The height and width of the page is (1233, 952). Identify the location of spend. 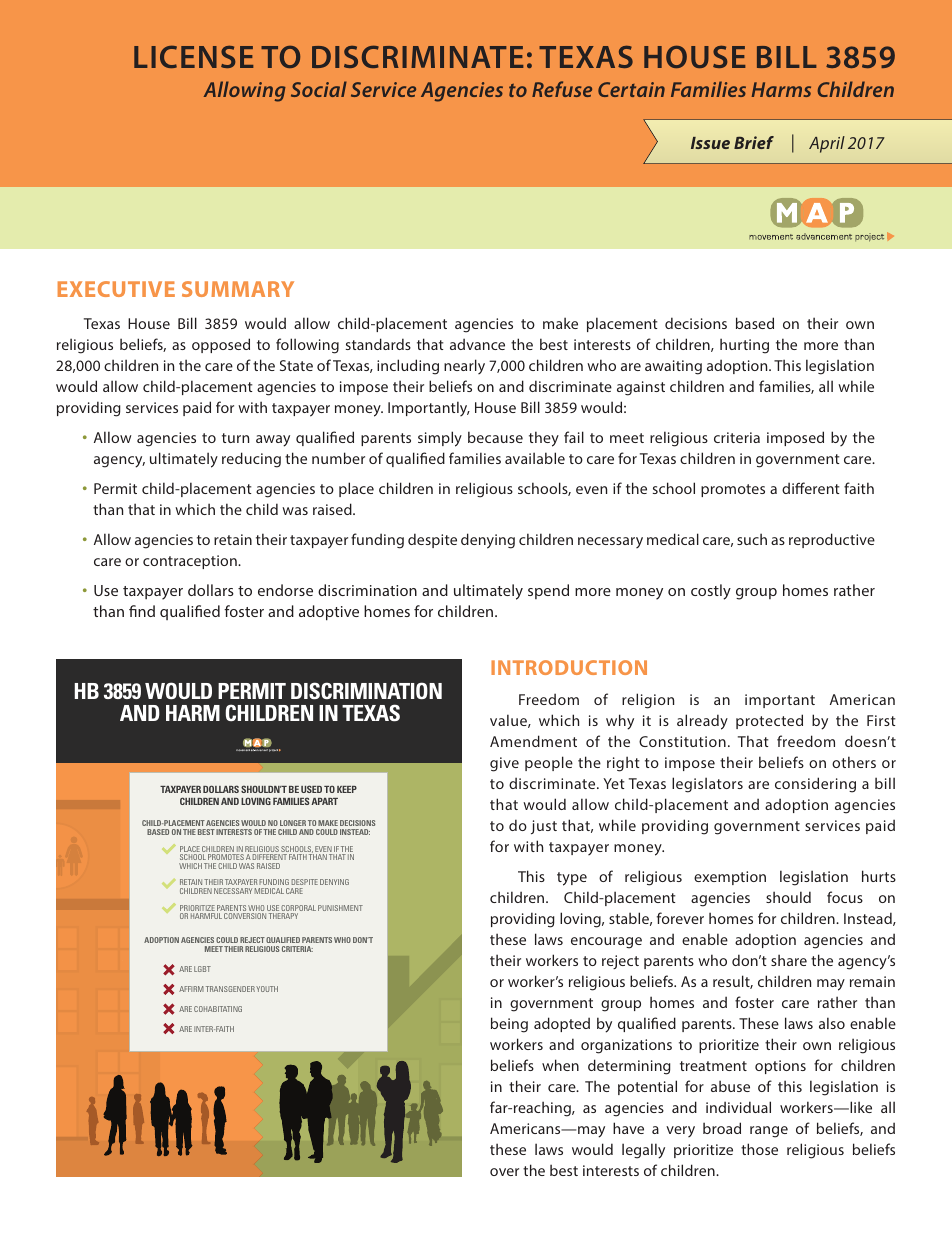
(548, 591).
